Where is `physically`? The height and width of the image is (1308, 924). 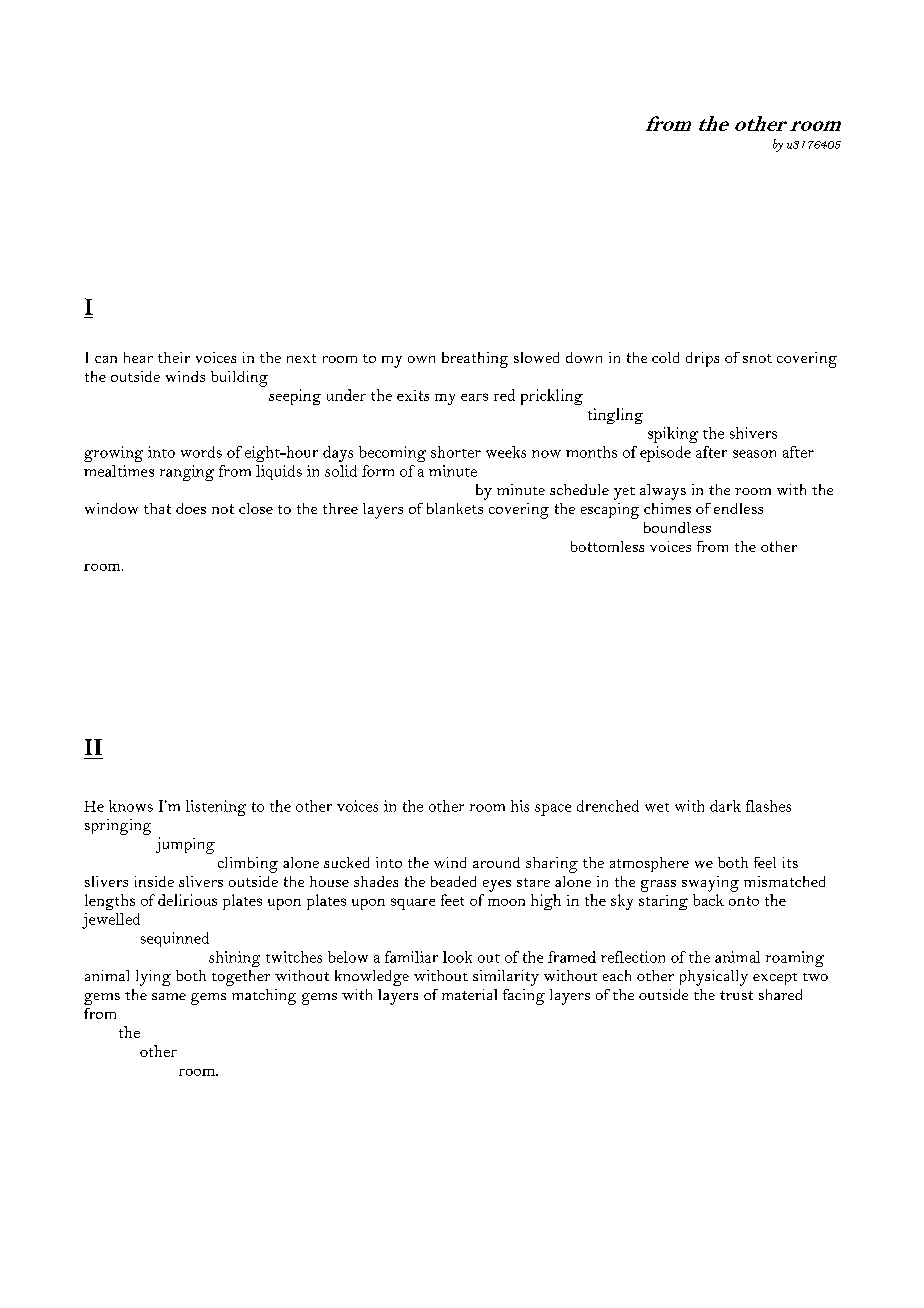 physically is located at coordinates (714, 978).
